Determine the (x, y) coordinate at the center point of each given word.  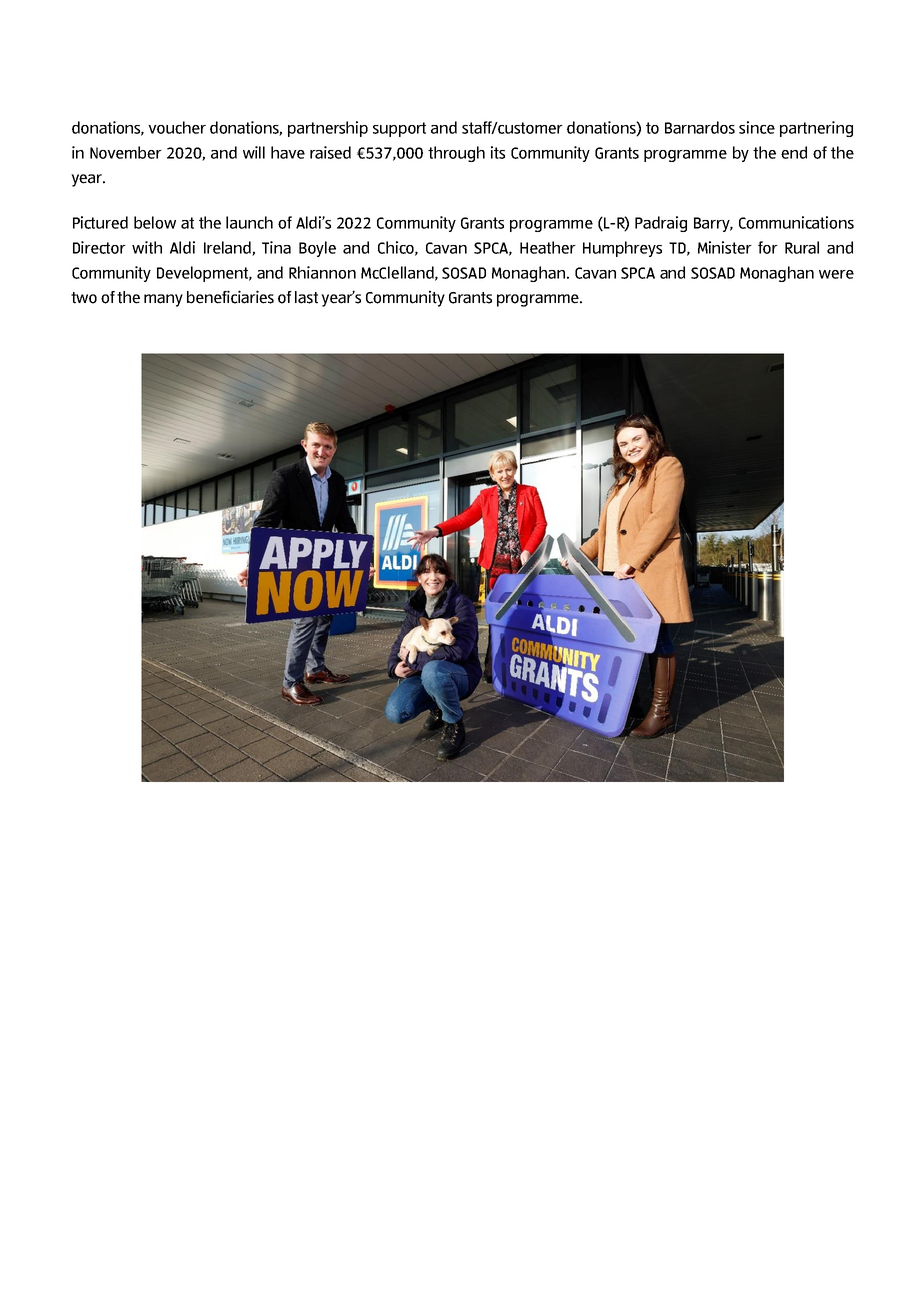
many (163, 300)
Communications (796, 222)
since (757, 127)
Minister (725, 247)
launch (249, 222)
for (768, 247)
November (126, 152)
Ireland (228, 248)
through (456, 154)
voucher (177, 127)
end (794, 152)
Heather (548, 247)
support (399, 129)
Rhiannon (322, 272)
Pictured (100, 222)
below (155, 222)
